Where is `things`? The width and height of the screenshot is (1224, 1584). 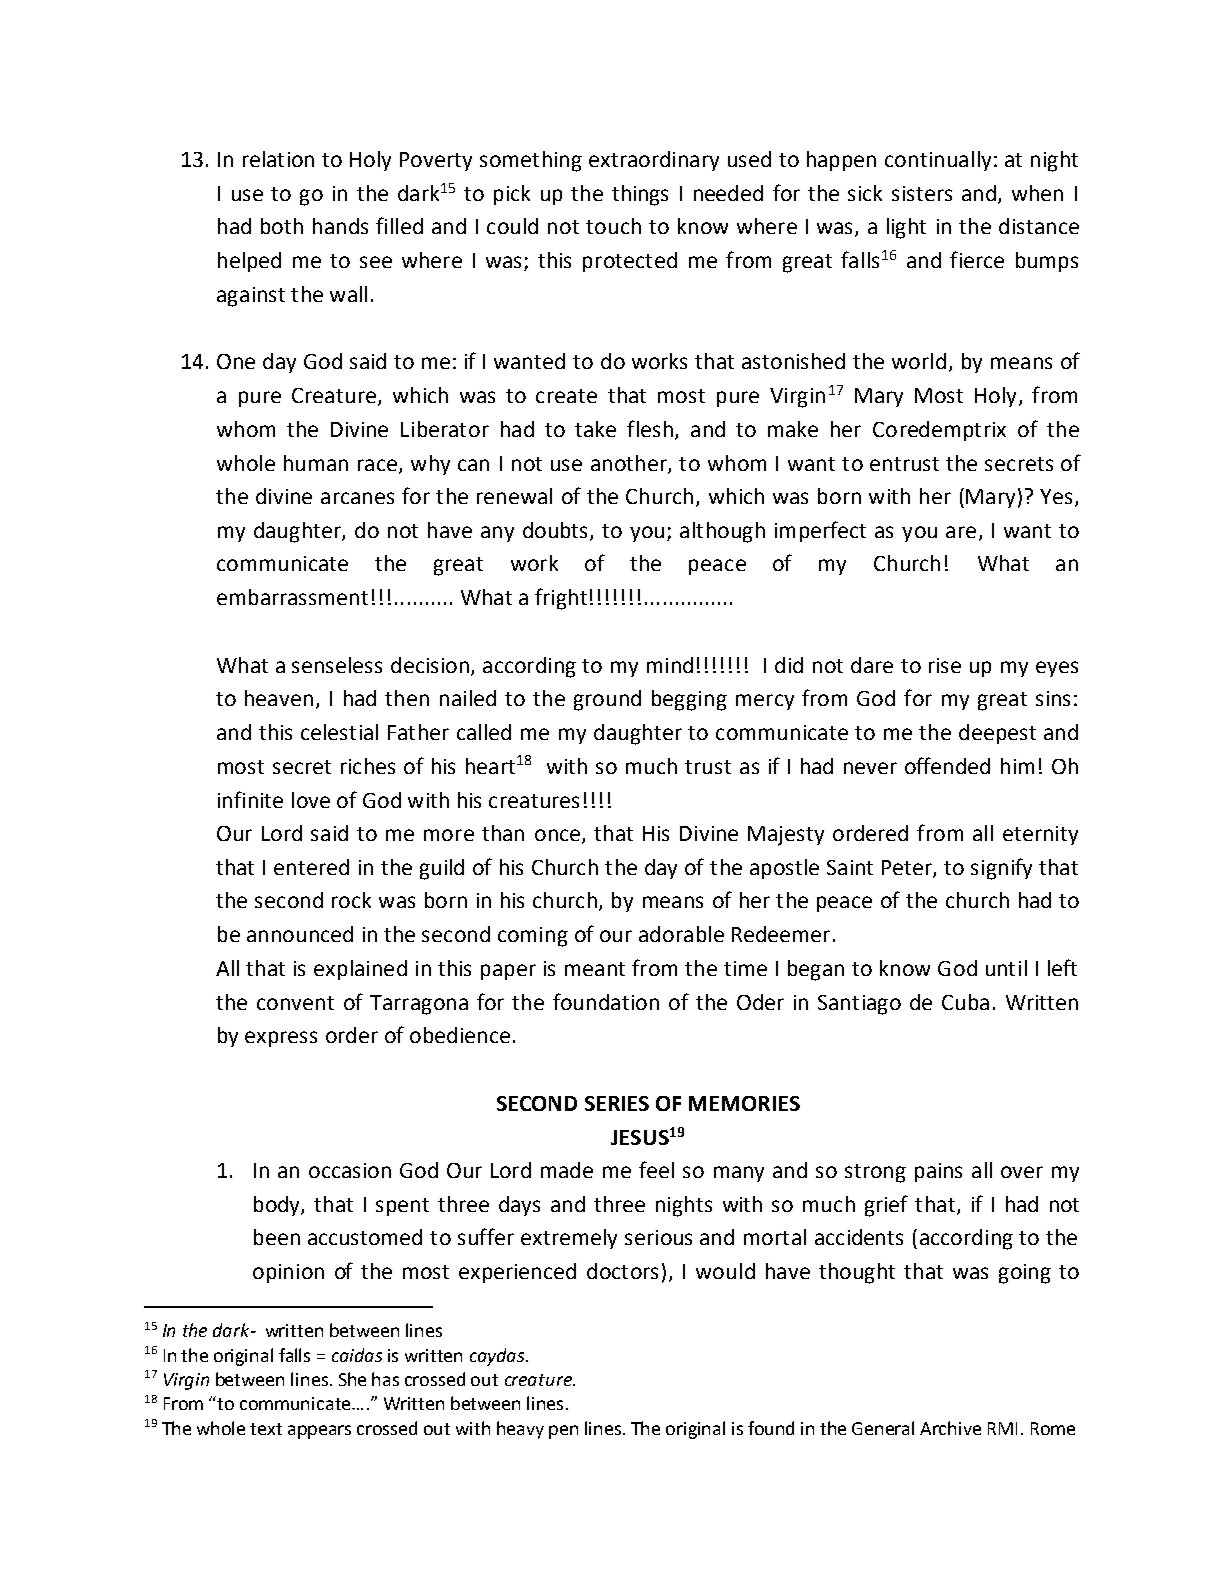 things is located at coordinates (640, 195).
